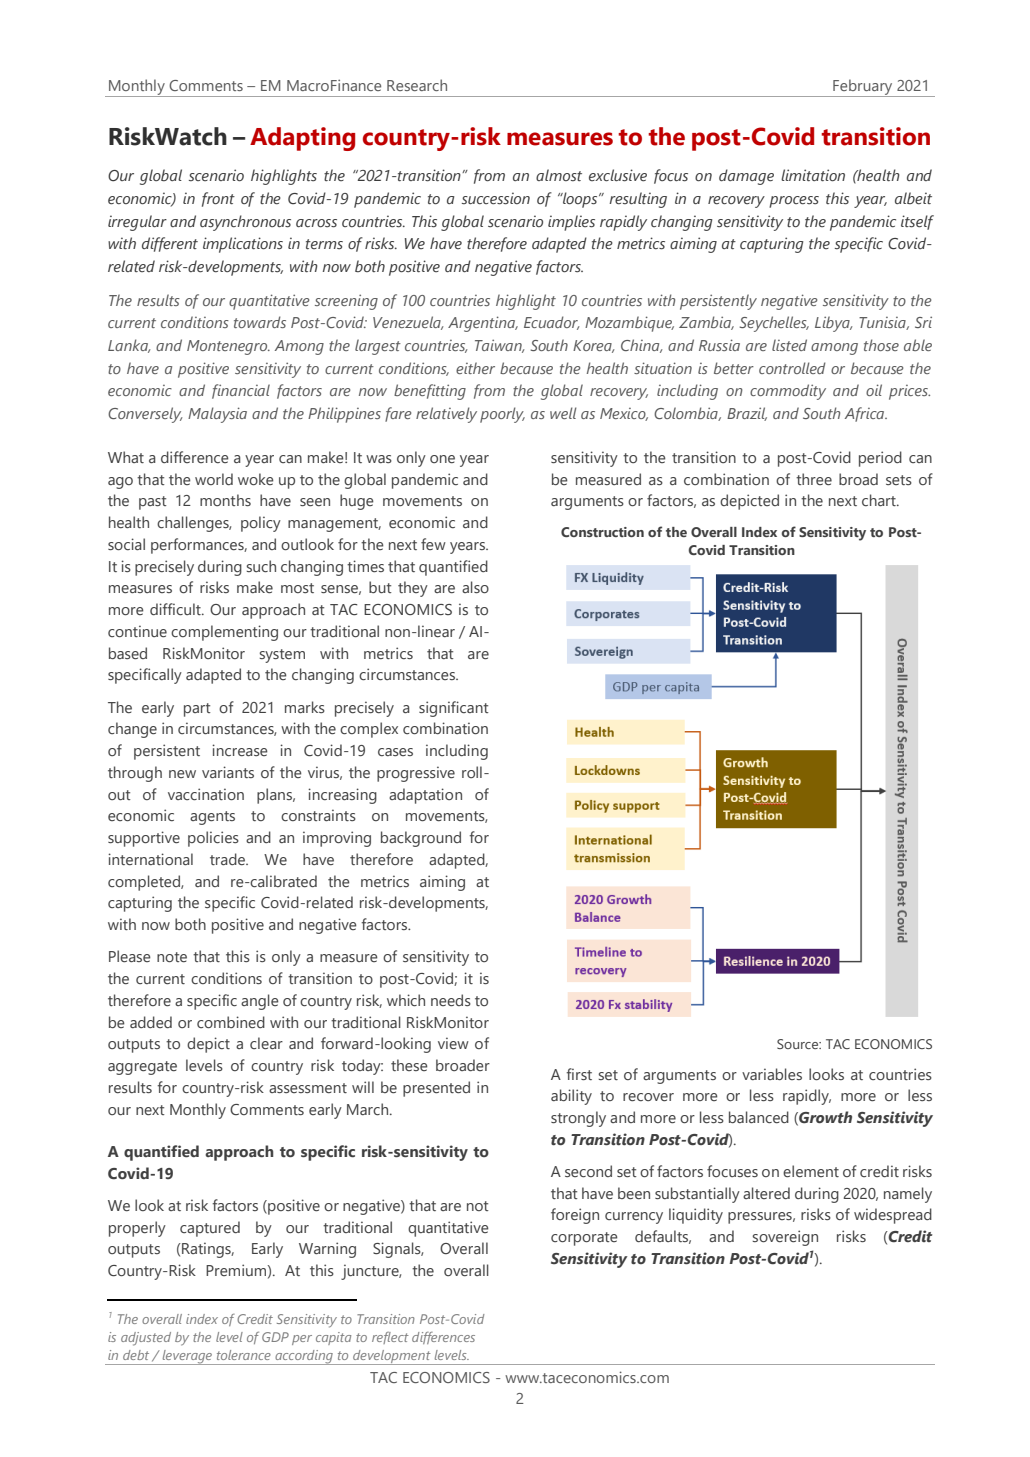 The image size is (1030, 1457). What do you see at coordinates (799, 1044) in the image?
I see `Source` at bounding box center [799, 1044].
